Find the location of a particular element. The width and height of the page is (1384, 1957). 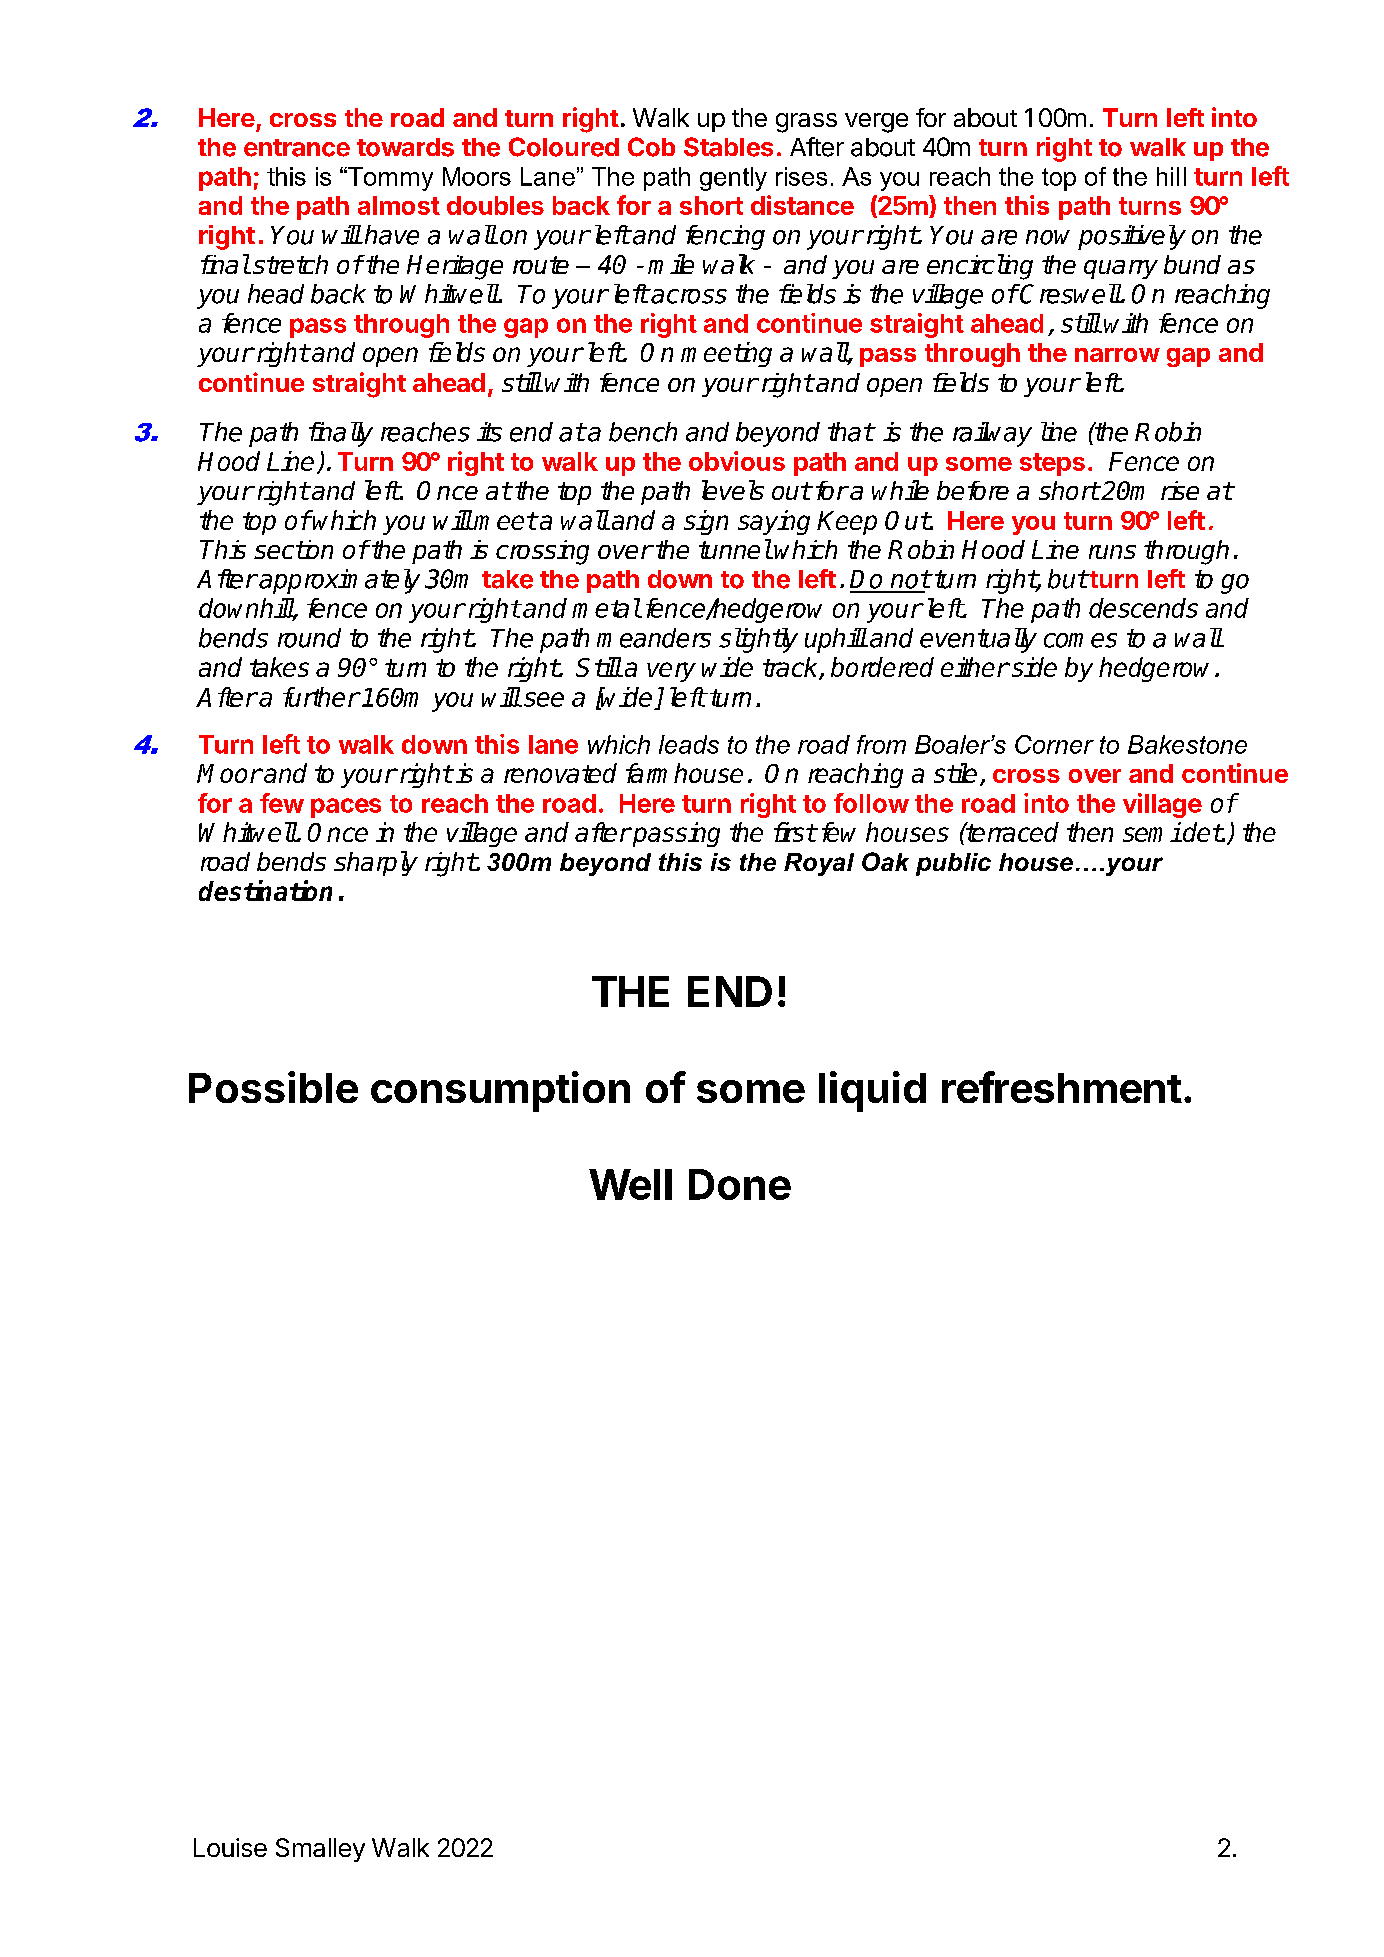

Tommy is located at coordinates (389, 179).
